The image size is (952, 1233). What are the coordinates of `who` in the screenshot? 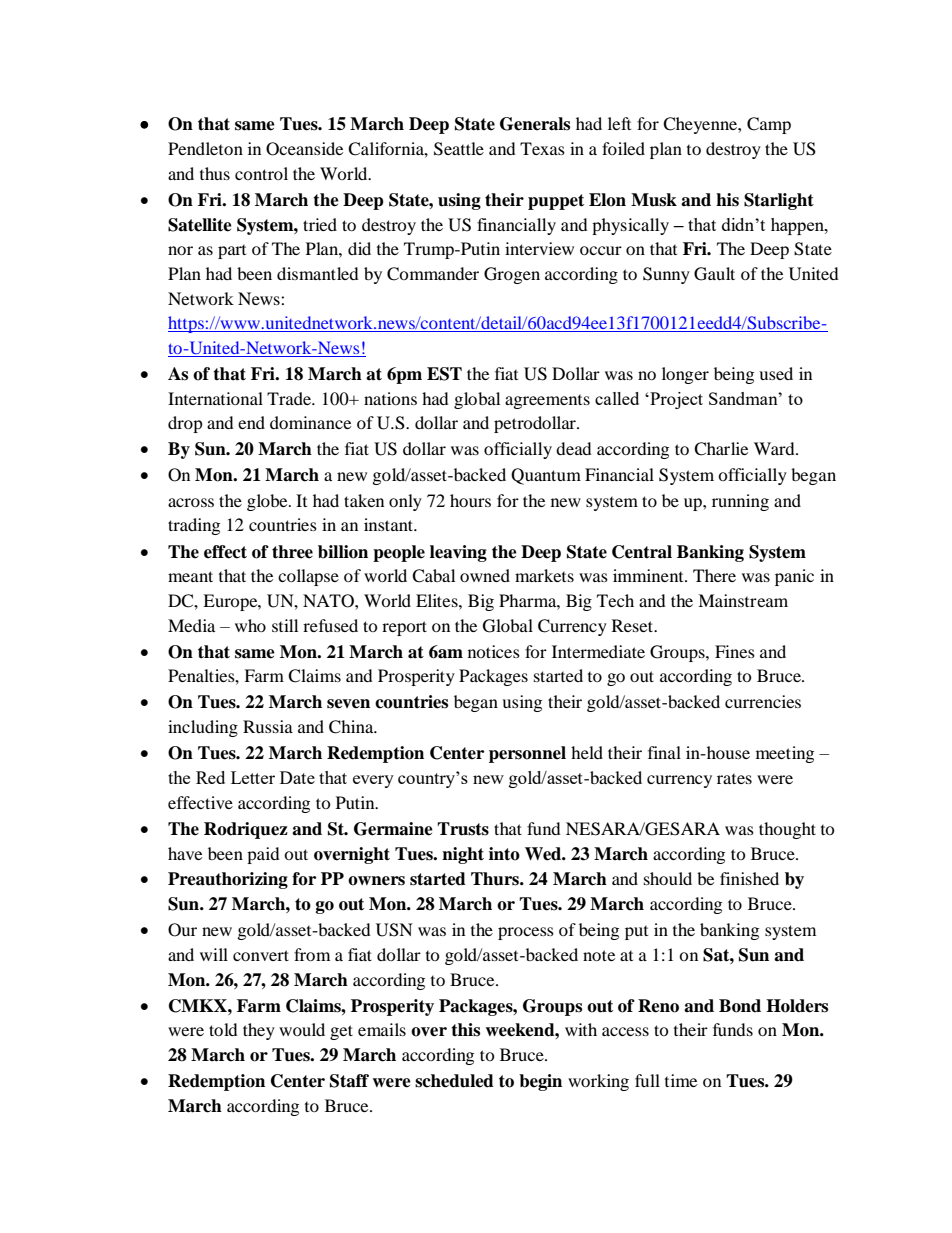 It's located at (250, 625).
